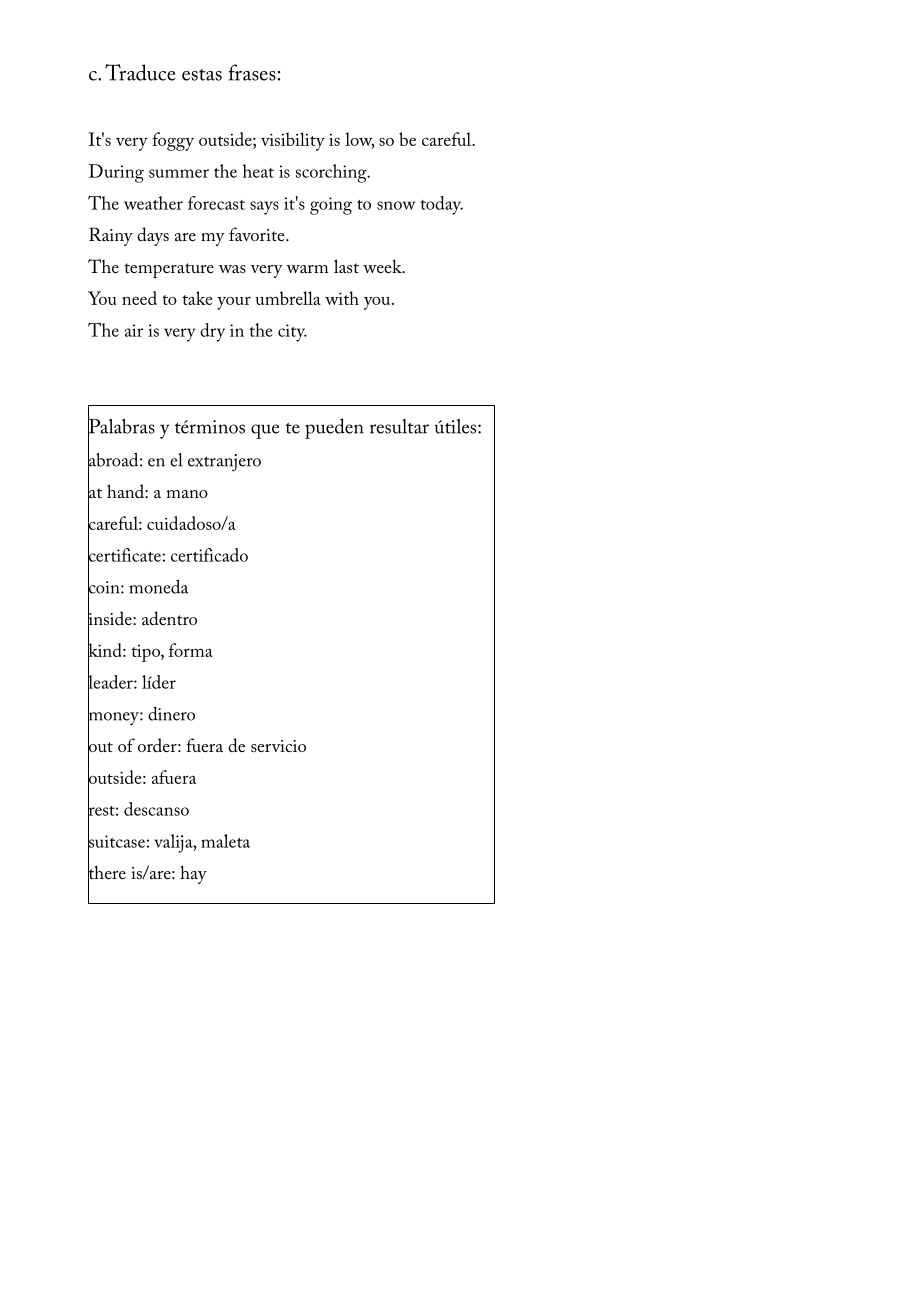 The image size is (924, 1308). Describe the element at coordinates (107, 872) in the document. I see `there` at that location.
